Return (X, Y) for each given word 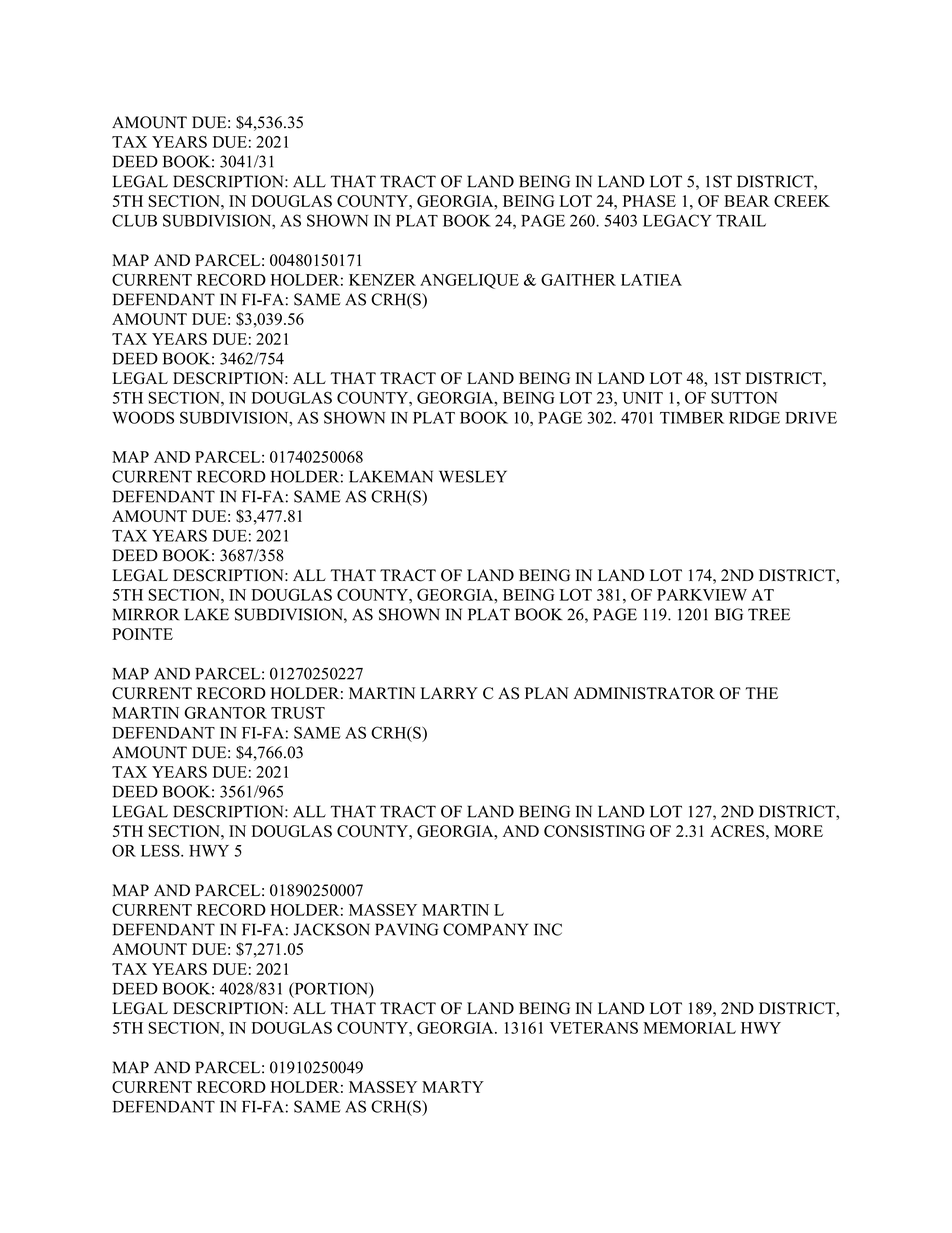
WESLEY (473, 476)
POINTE (142, 634)
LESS (161, 850)
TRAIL (741, 221)
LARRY (449, 693)
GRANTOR (225, 712)
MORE (798, 831)
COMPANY (485, 929)
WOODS (143, 417)
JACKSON (332, 929)
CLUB (134, 220)
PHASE (649, 201)
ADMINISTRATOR (644, 693)
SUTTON (744, 397)
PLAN (546, 693)
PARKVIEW (702, 595)
